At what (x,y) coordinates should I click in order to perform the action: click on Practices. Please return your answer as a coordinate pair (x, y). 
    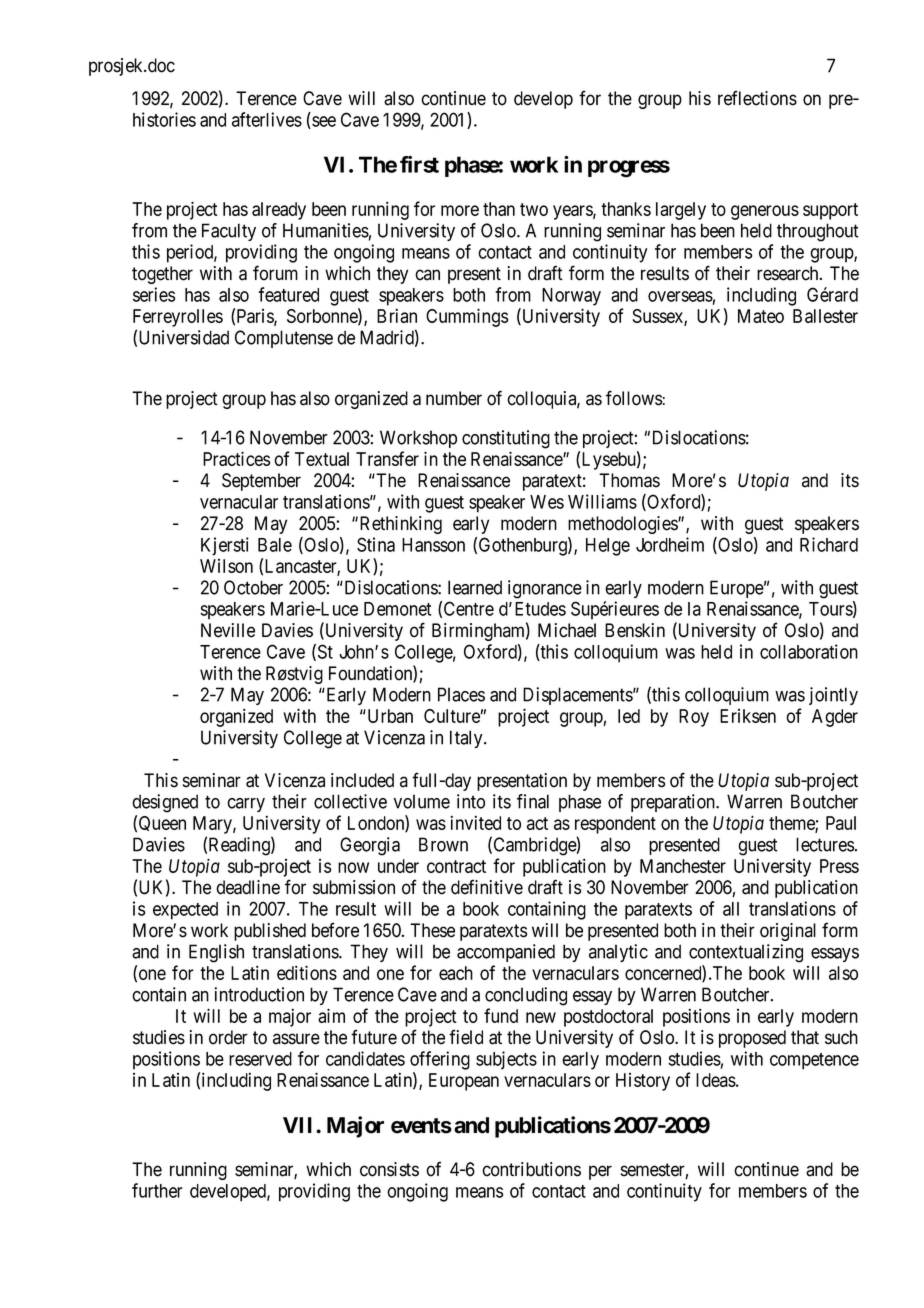
    Looking at the image, I should click on (236, 458).
